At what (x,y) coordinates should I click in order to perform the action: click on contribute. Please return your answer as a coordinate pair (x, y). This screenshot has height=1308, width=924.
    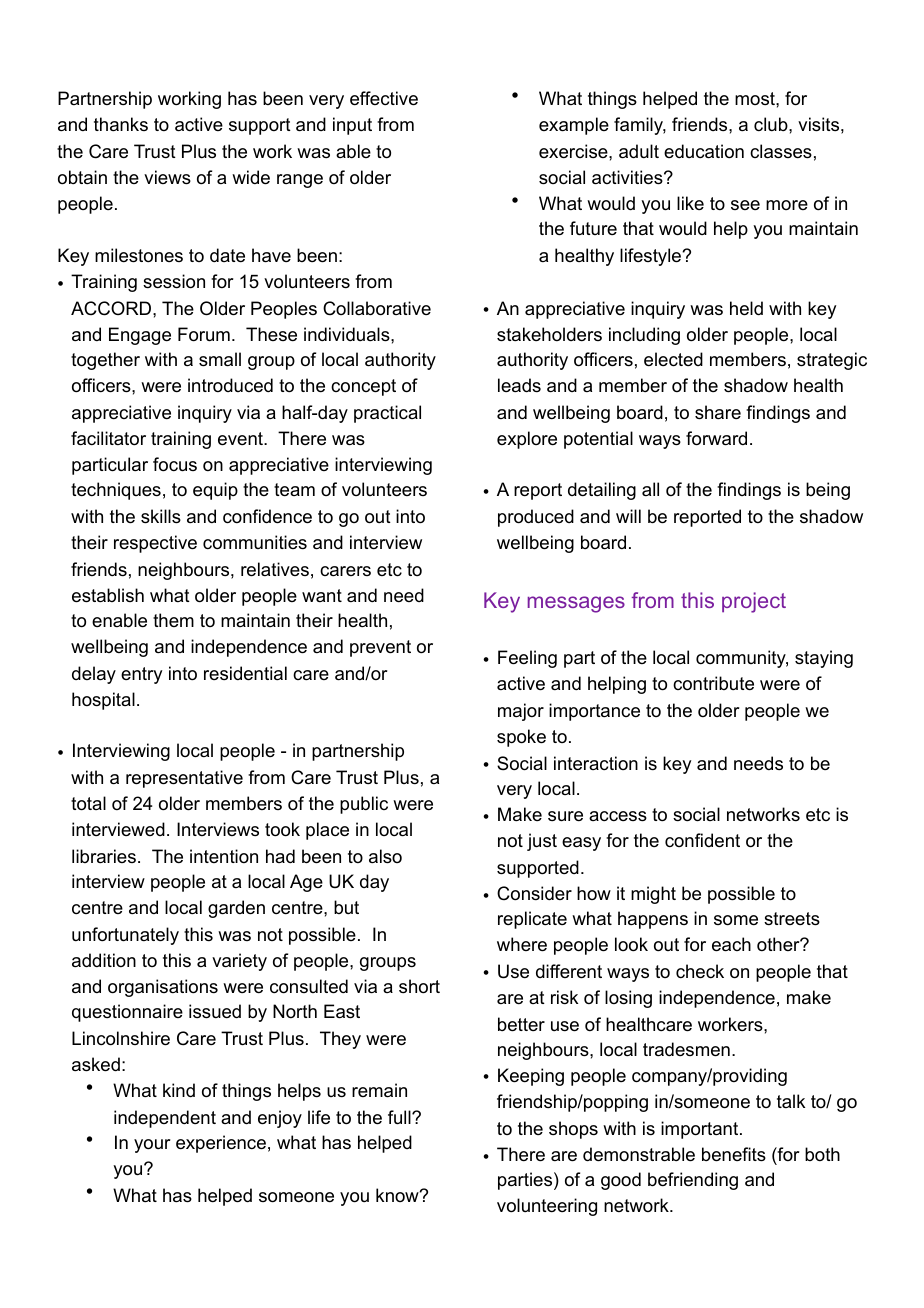
    Looking at the image, I should click on (713, 683).
